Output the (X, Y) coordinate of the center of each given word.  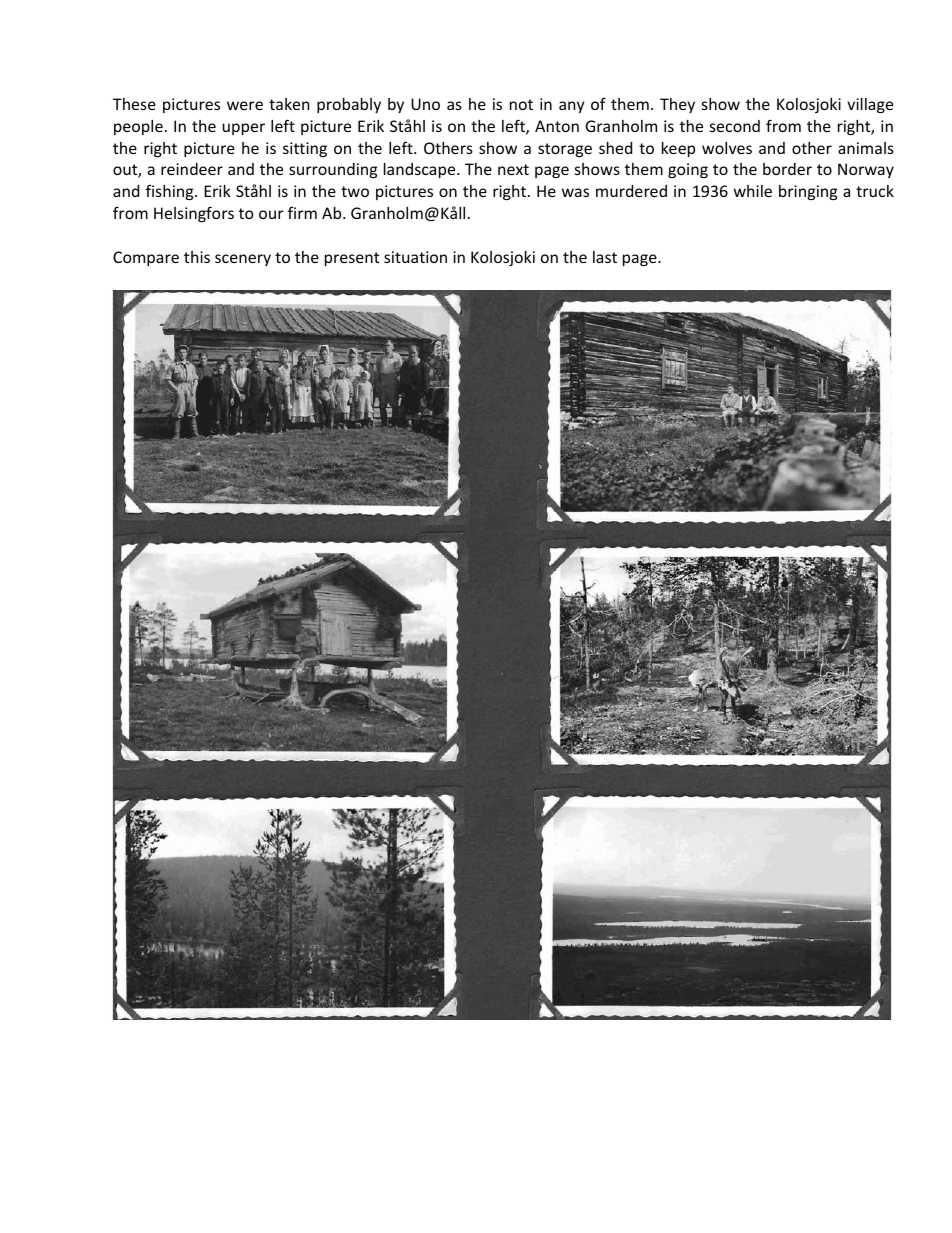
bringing (808, 192)
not (521, 104)
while (753, 191)
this (197, 257)
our (271, 214)
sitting (305, 149)
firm (302, 212)
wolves (727, 148)
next (513, 169)
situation (415, 257)
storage (565, 150)
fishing (171, 192)
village (870, 105)
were (245, 105)
